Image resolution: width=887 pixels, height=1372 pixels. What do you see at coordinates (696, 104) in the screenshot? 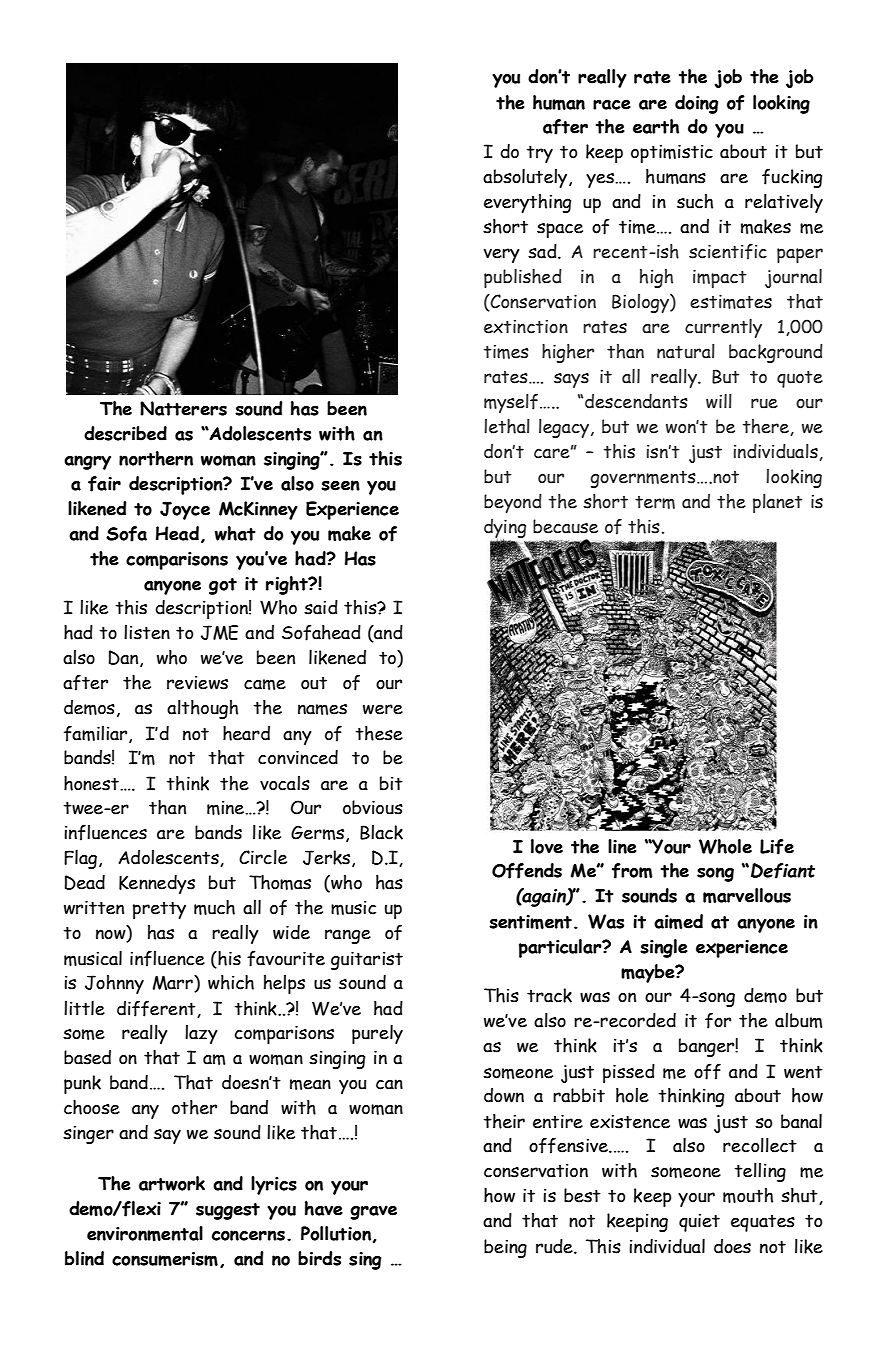
I see `doing` at bounding box center [696, 104].
